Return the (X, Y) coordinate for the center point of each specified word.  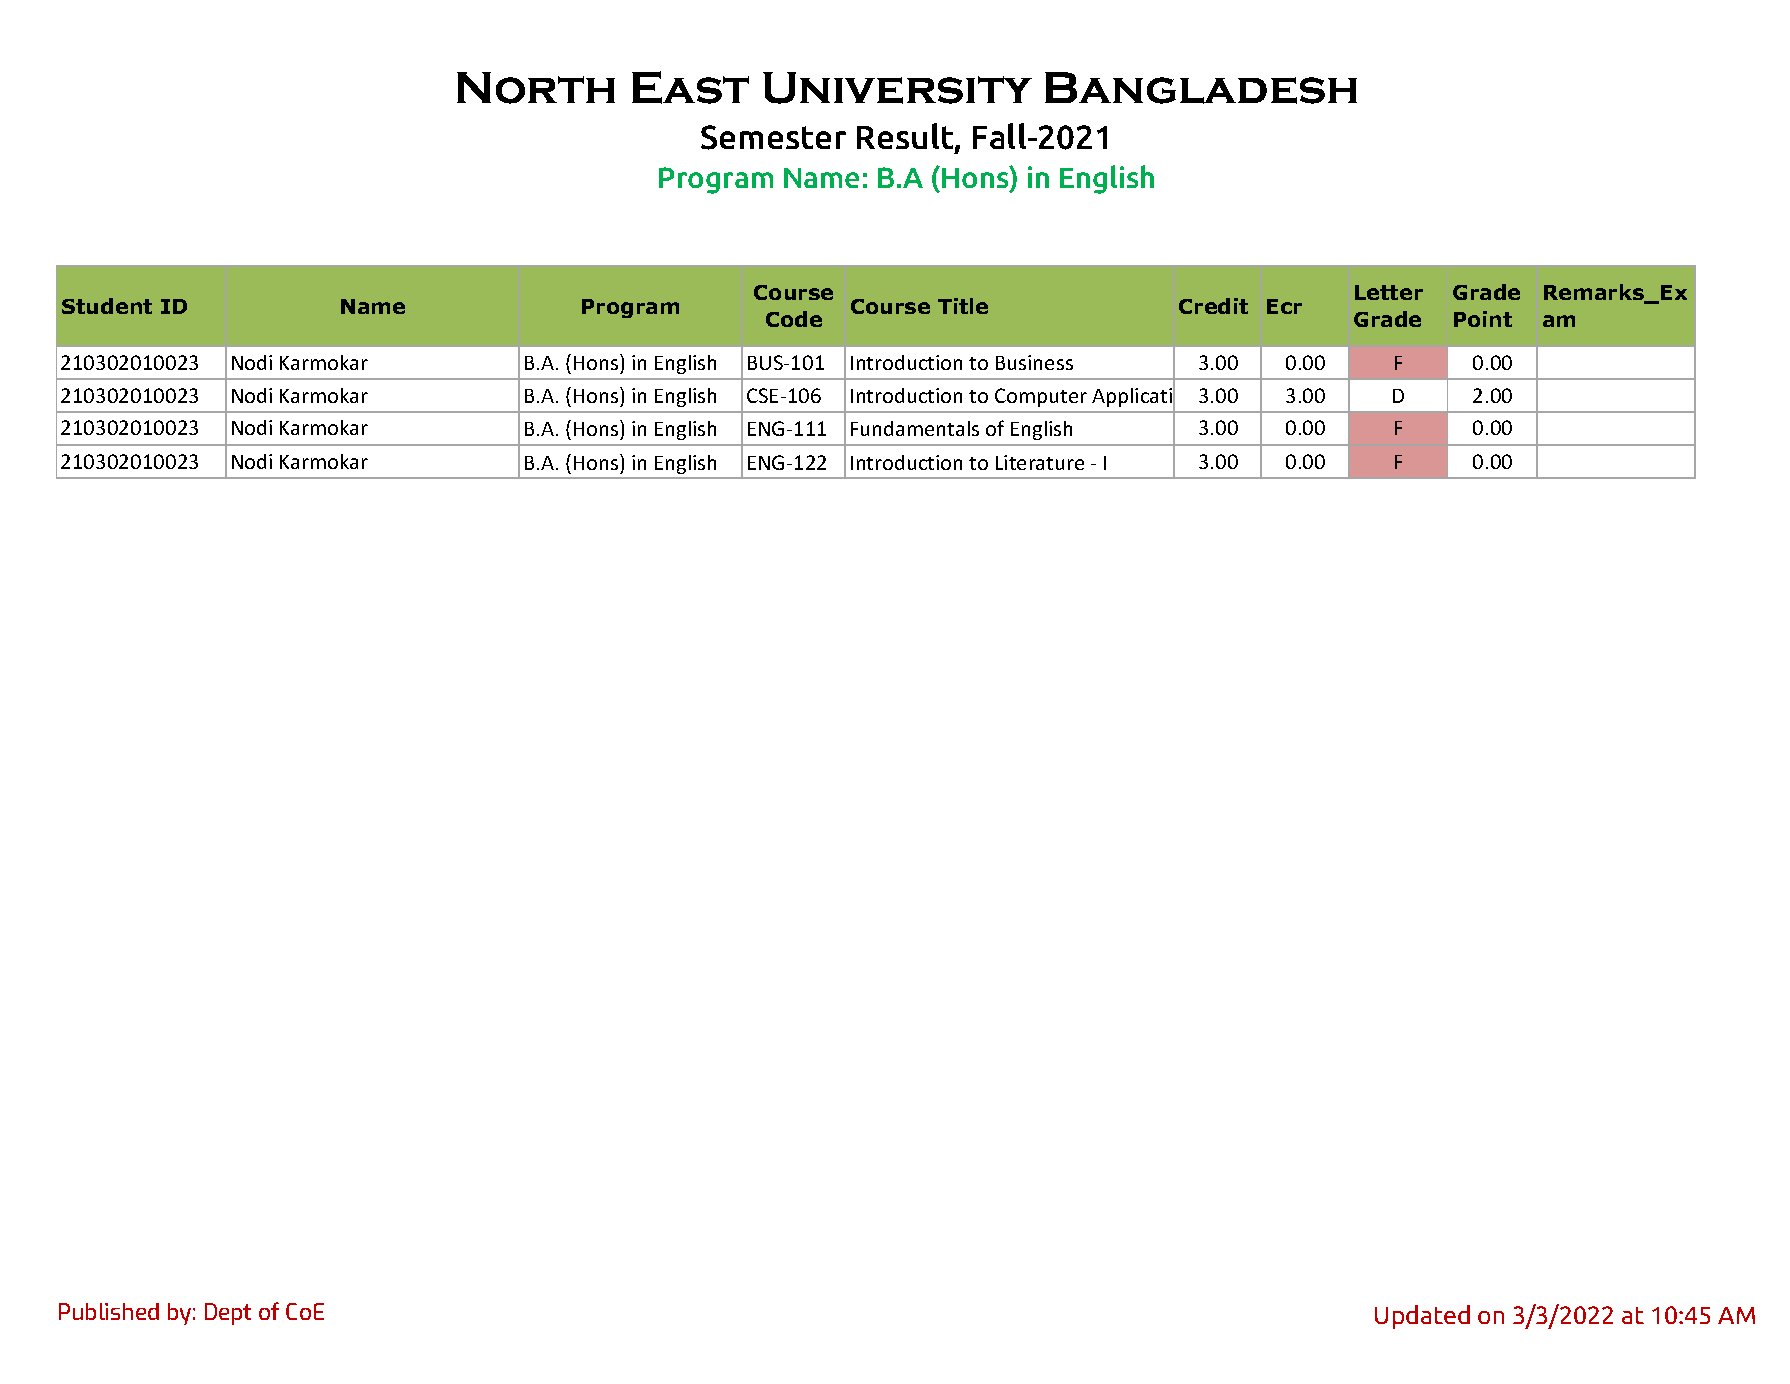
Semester (773, 137)
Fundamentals (915, 428)
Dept (228, 1314)
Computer (1041, 397)
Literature (1040, 462)
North (536, 88)
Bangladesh (1201, 88)
